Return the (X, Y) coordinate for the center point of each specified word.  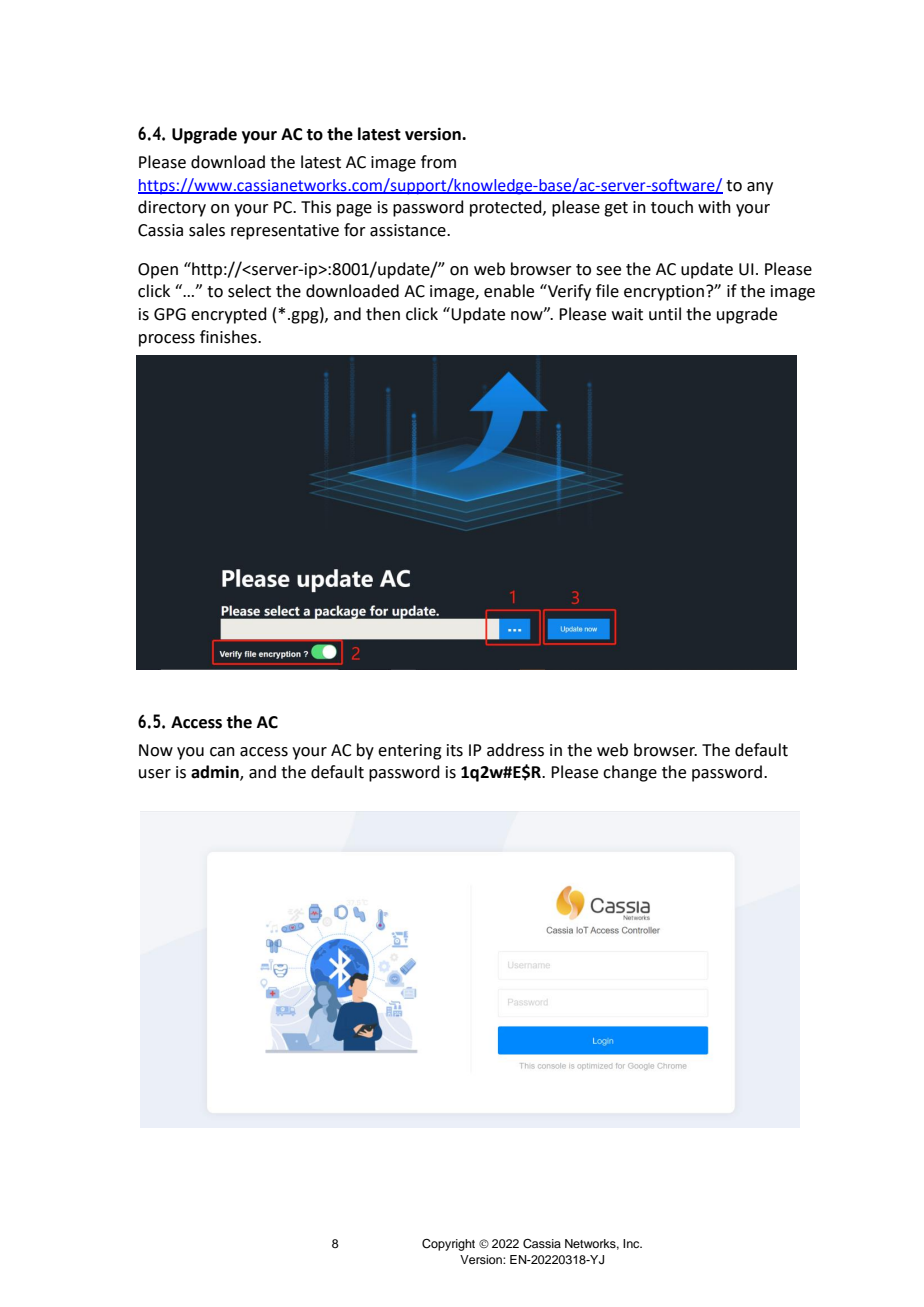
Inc (632, 1243)
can (222, 752)
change (630, 773)
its (455, 750)
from (438, 162)
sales (207, 230)
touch (672, 207)
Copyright (448, 1245)
